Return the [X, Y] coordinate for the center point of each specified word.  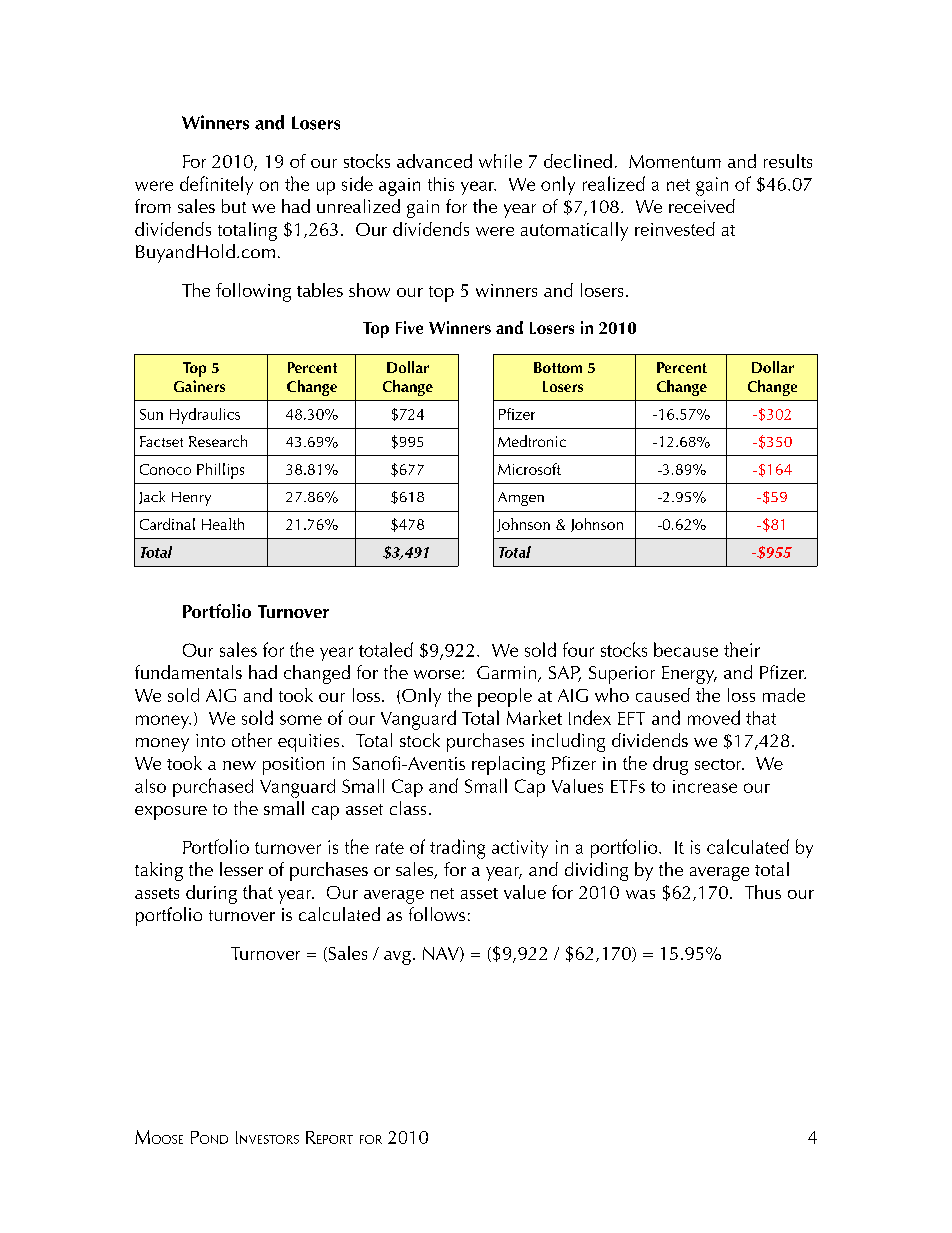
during [211, 894]
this [441, 184]
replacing [508, 765]
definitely [216, 185]
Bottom [558, 367]
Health [223, 524]
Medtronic [532, 441]
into [210, 740]
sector [719, 764]
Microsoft [529, 469]
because [686, 649]
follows [437, 914]
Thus [763, 892]
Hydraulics [205, 416]
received [702, 206]
